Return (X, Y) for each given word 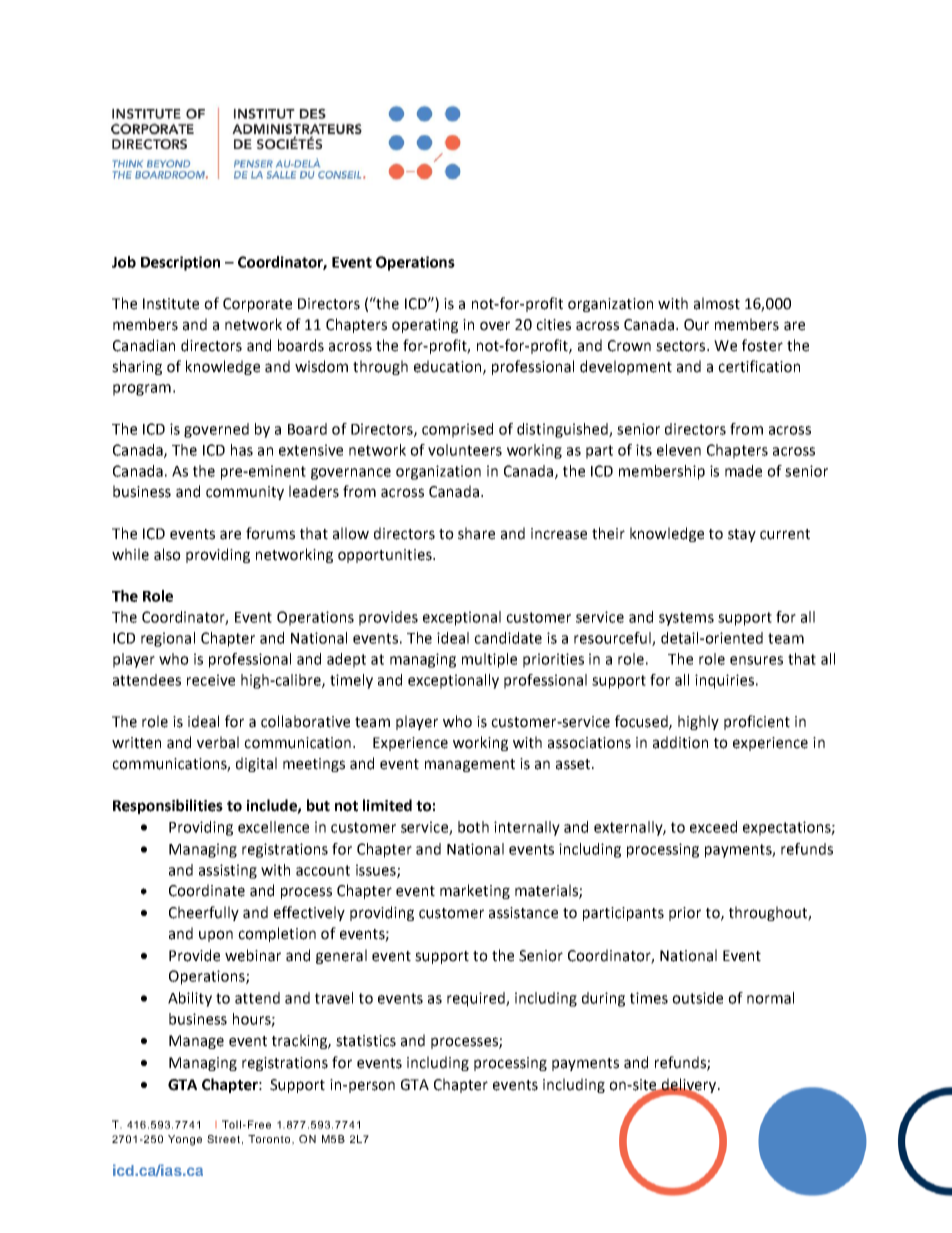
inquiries (724, 681)
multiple (489, 660)
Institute (171, 304)
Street (223, 1139)
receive (211, 680)
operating (425, 326)
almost (717, 303)
